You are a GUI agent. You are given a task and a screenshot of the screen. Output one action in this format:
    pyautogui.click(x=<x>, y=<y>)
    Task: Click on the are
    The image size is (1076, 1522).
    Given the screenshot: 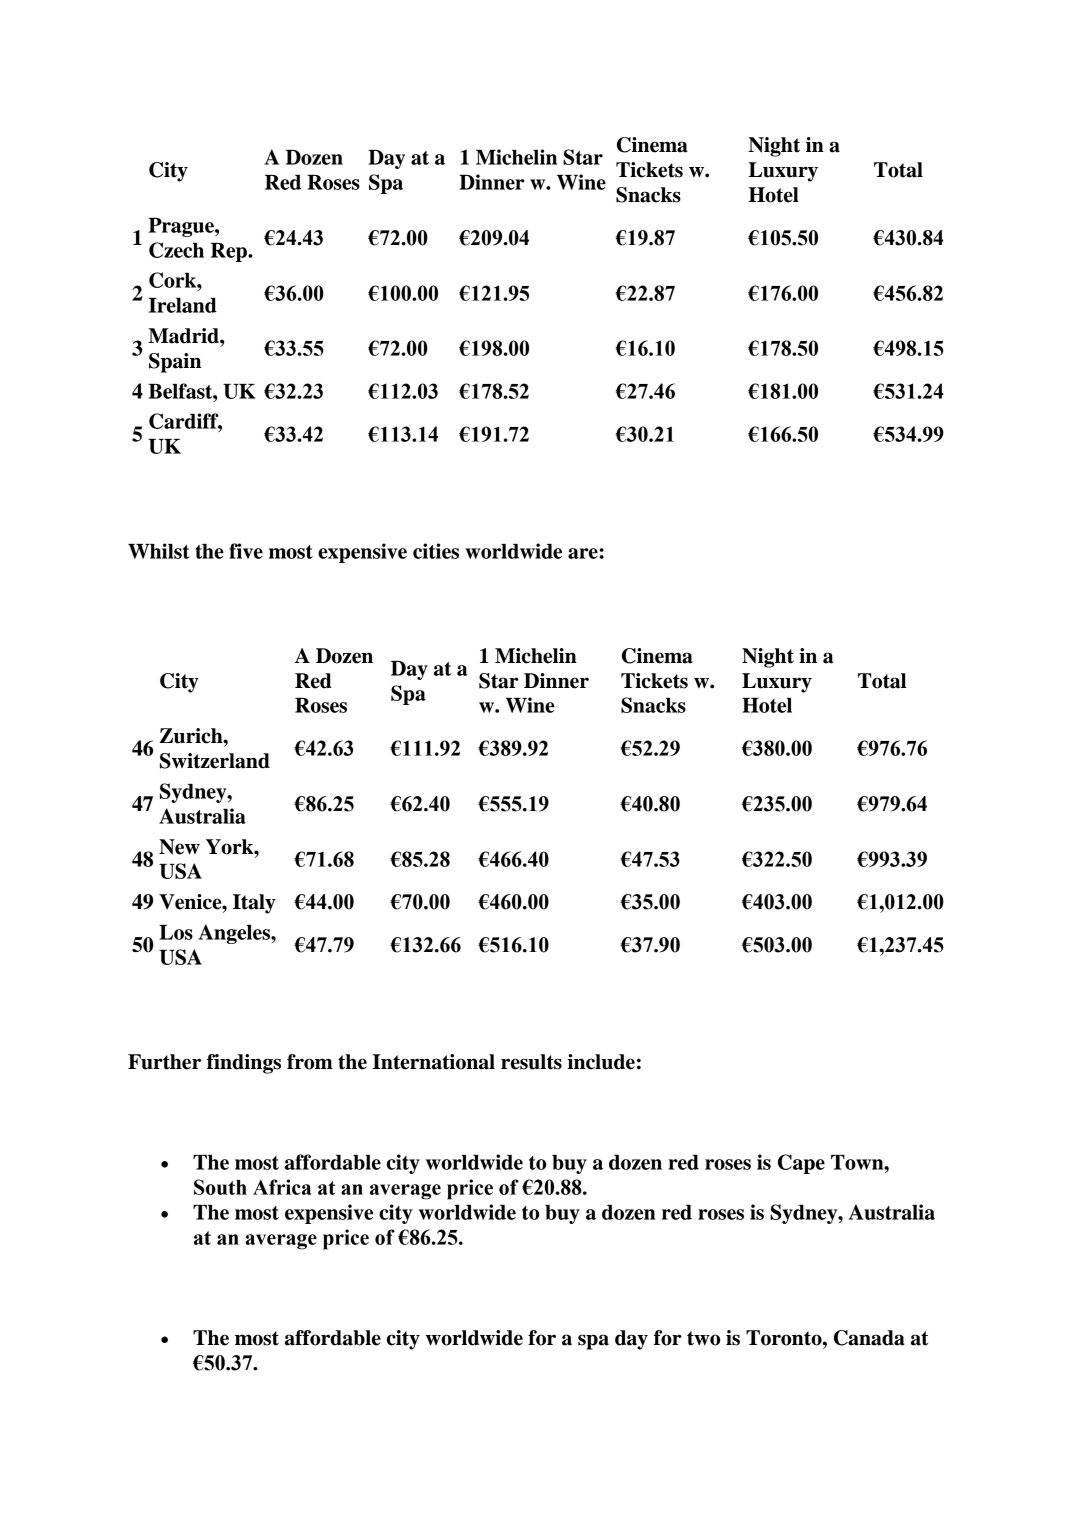 What is the action you would take?
    pyautogui.click(x=583, y=553)
